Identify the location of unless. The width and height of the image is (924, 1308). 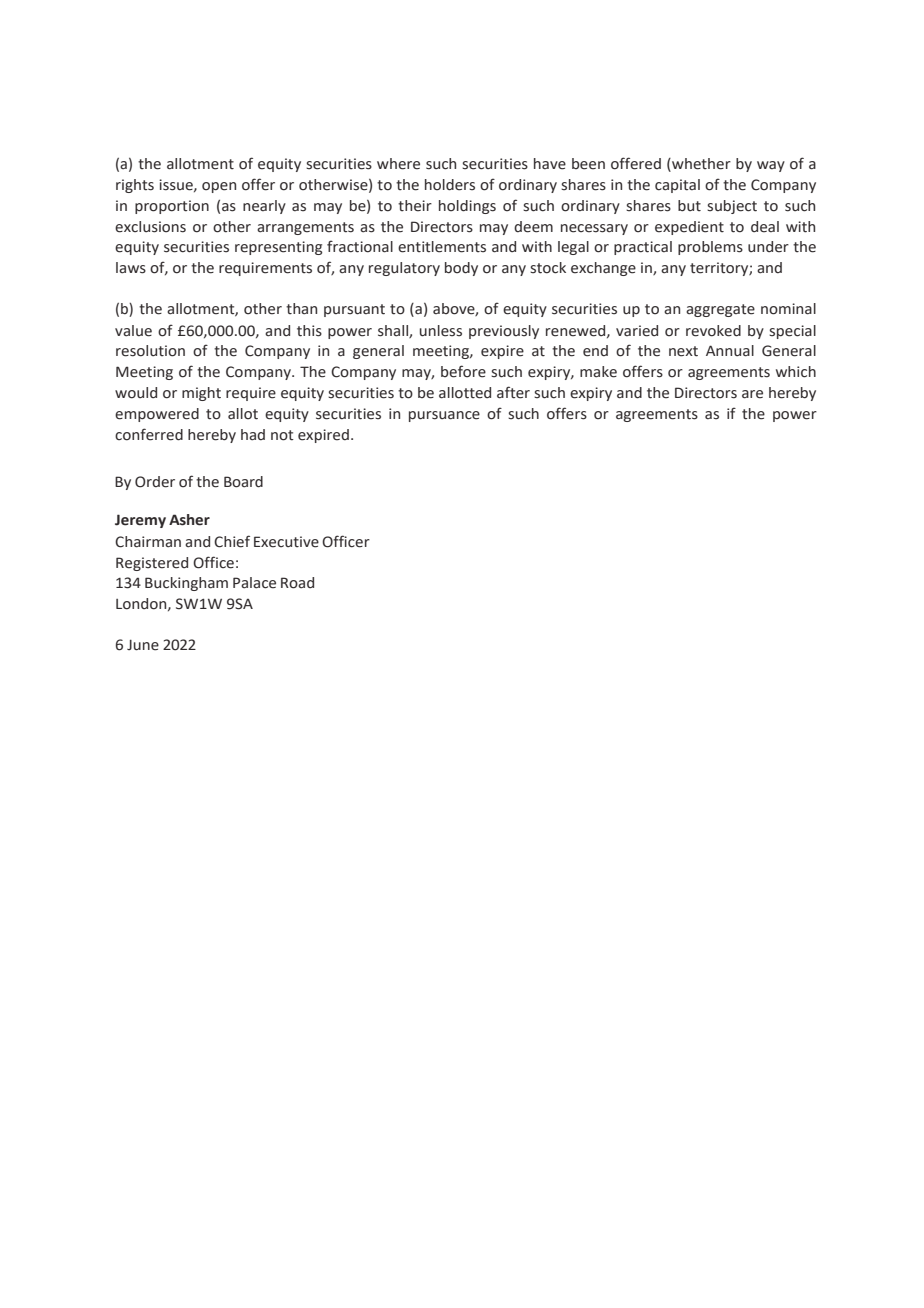
(441, 331).
